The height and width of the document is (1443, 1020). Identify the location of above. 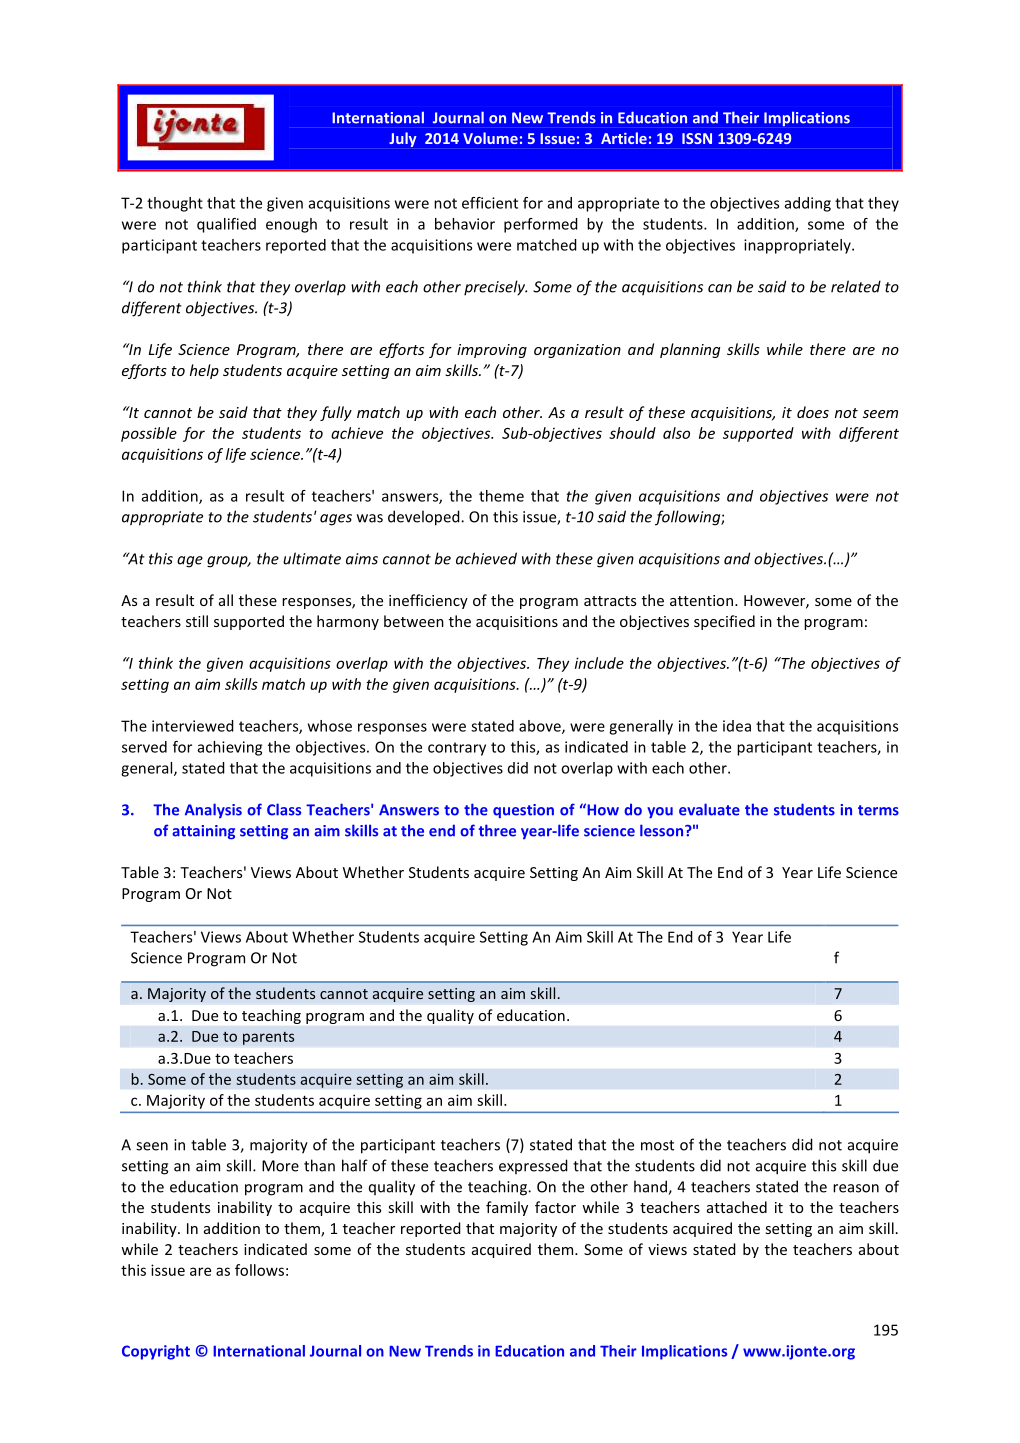
(541, 727).
